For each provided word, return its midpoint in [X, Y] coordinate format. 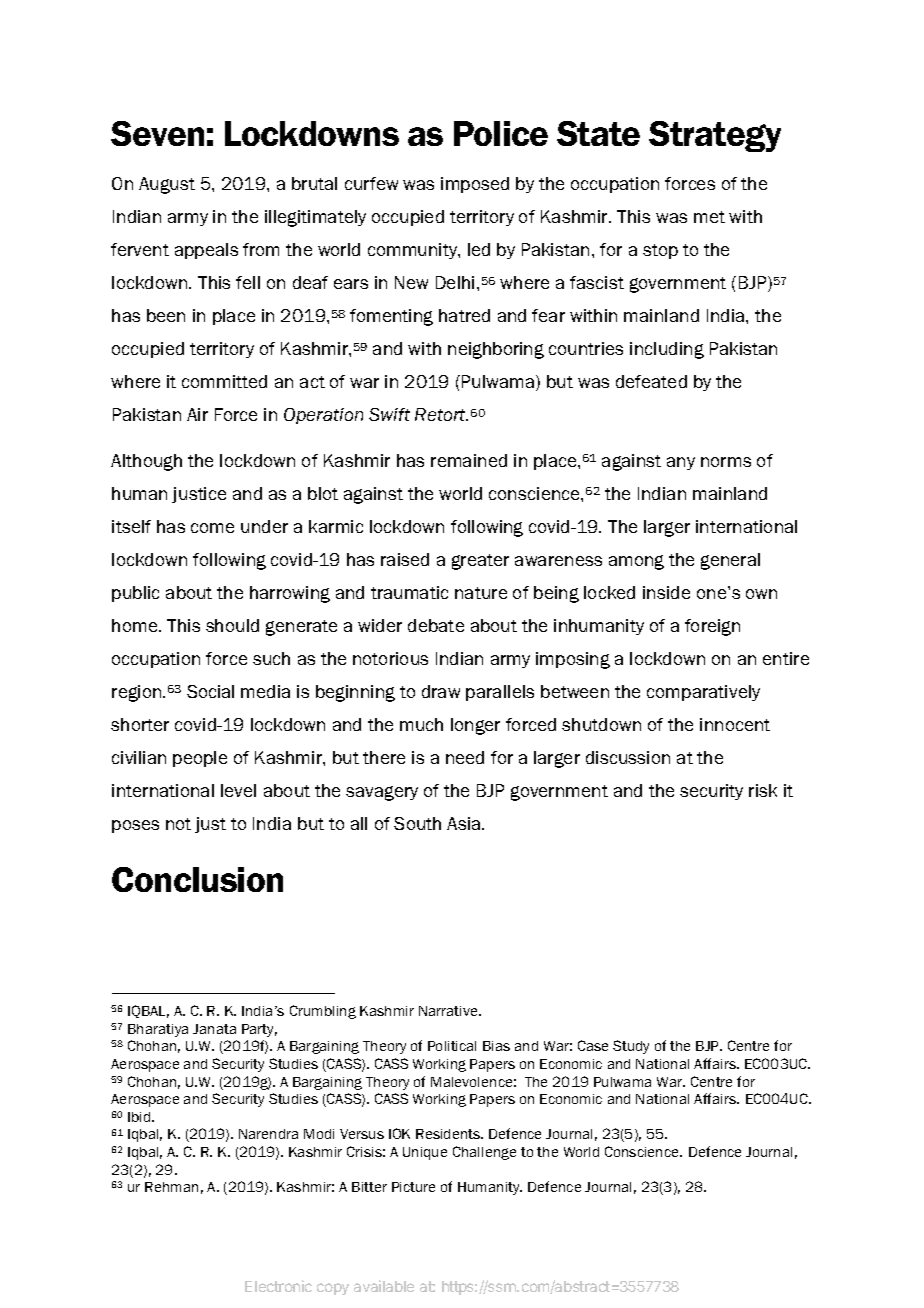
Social [210, 691]
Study [631, 1047]
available [384, 1286]
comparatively [703, 693]
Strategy [715, 136]
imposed [475, 185]
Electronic [278, 1286]
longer [475, 726]
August [167, 185]
